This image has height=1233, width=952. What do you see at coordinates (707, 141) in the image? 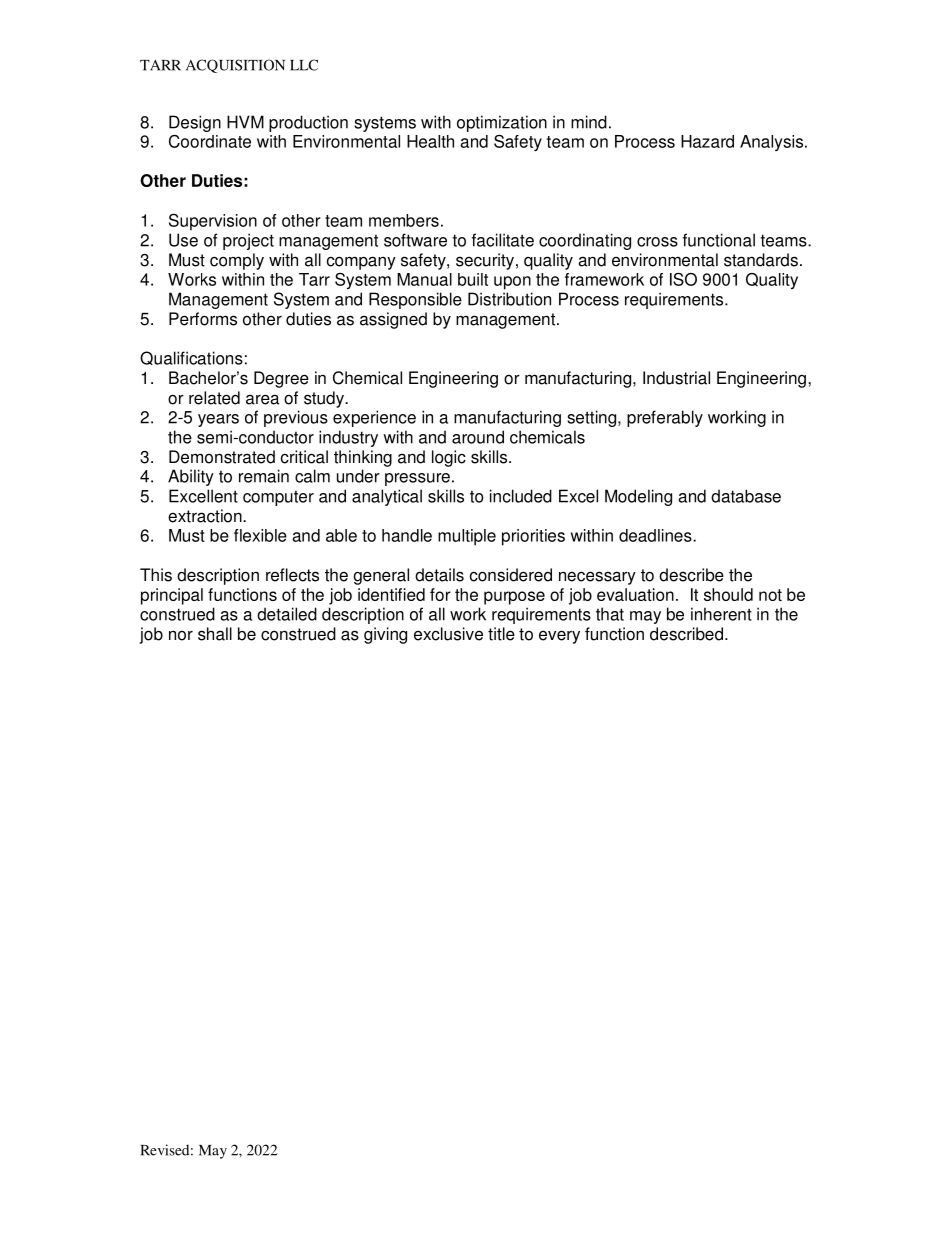
I see `Hazard` at bounding box center [707, 141].
